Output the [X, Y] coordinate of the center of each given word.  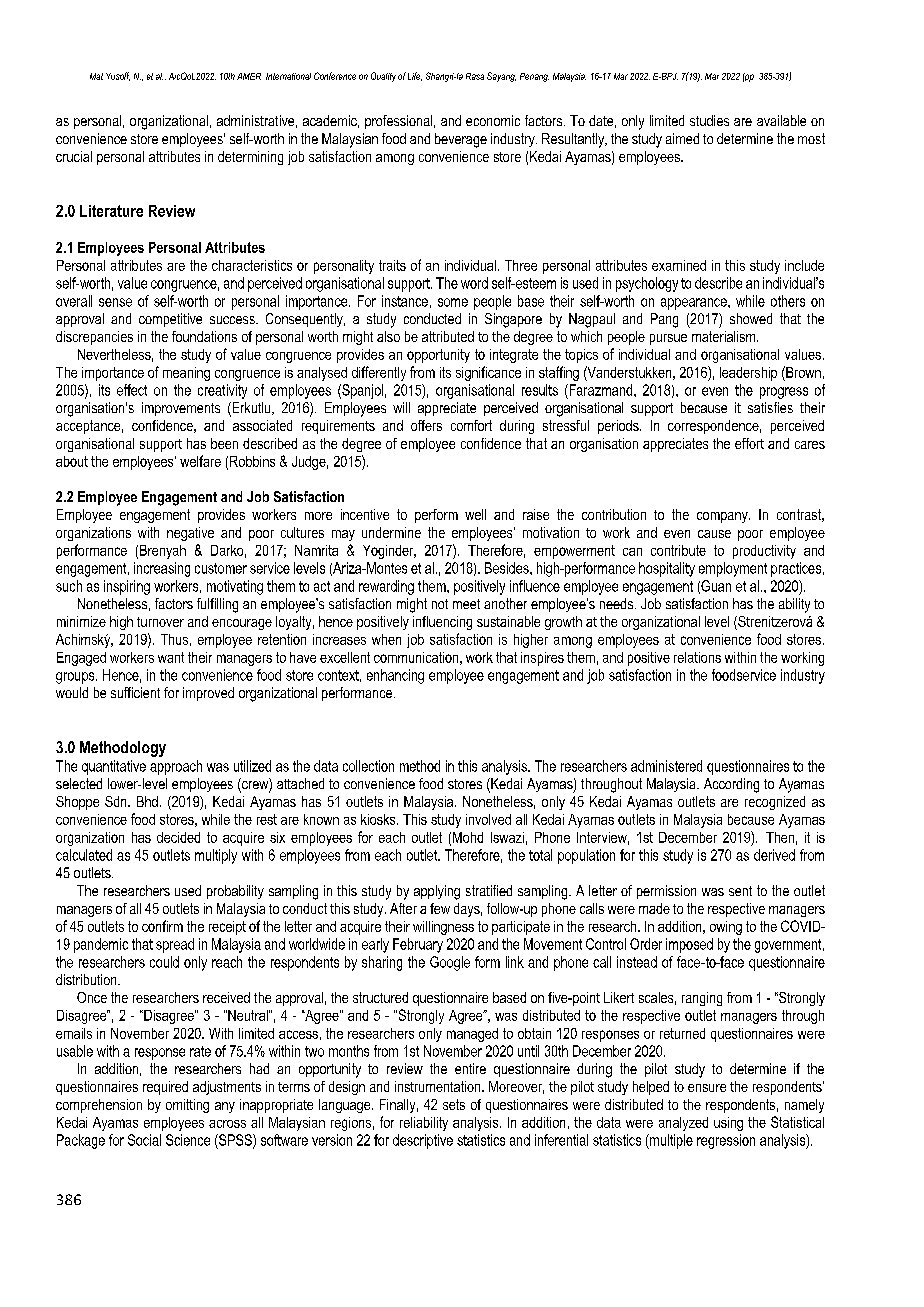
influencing [442, 623]
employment [733, 569]
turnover [160, 622]
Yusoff [118, 76]
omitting [187, 1106]
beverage [461, 140]
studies [709, 120]
